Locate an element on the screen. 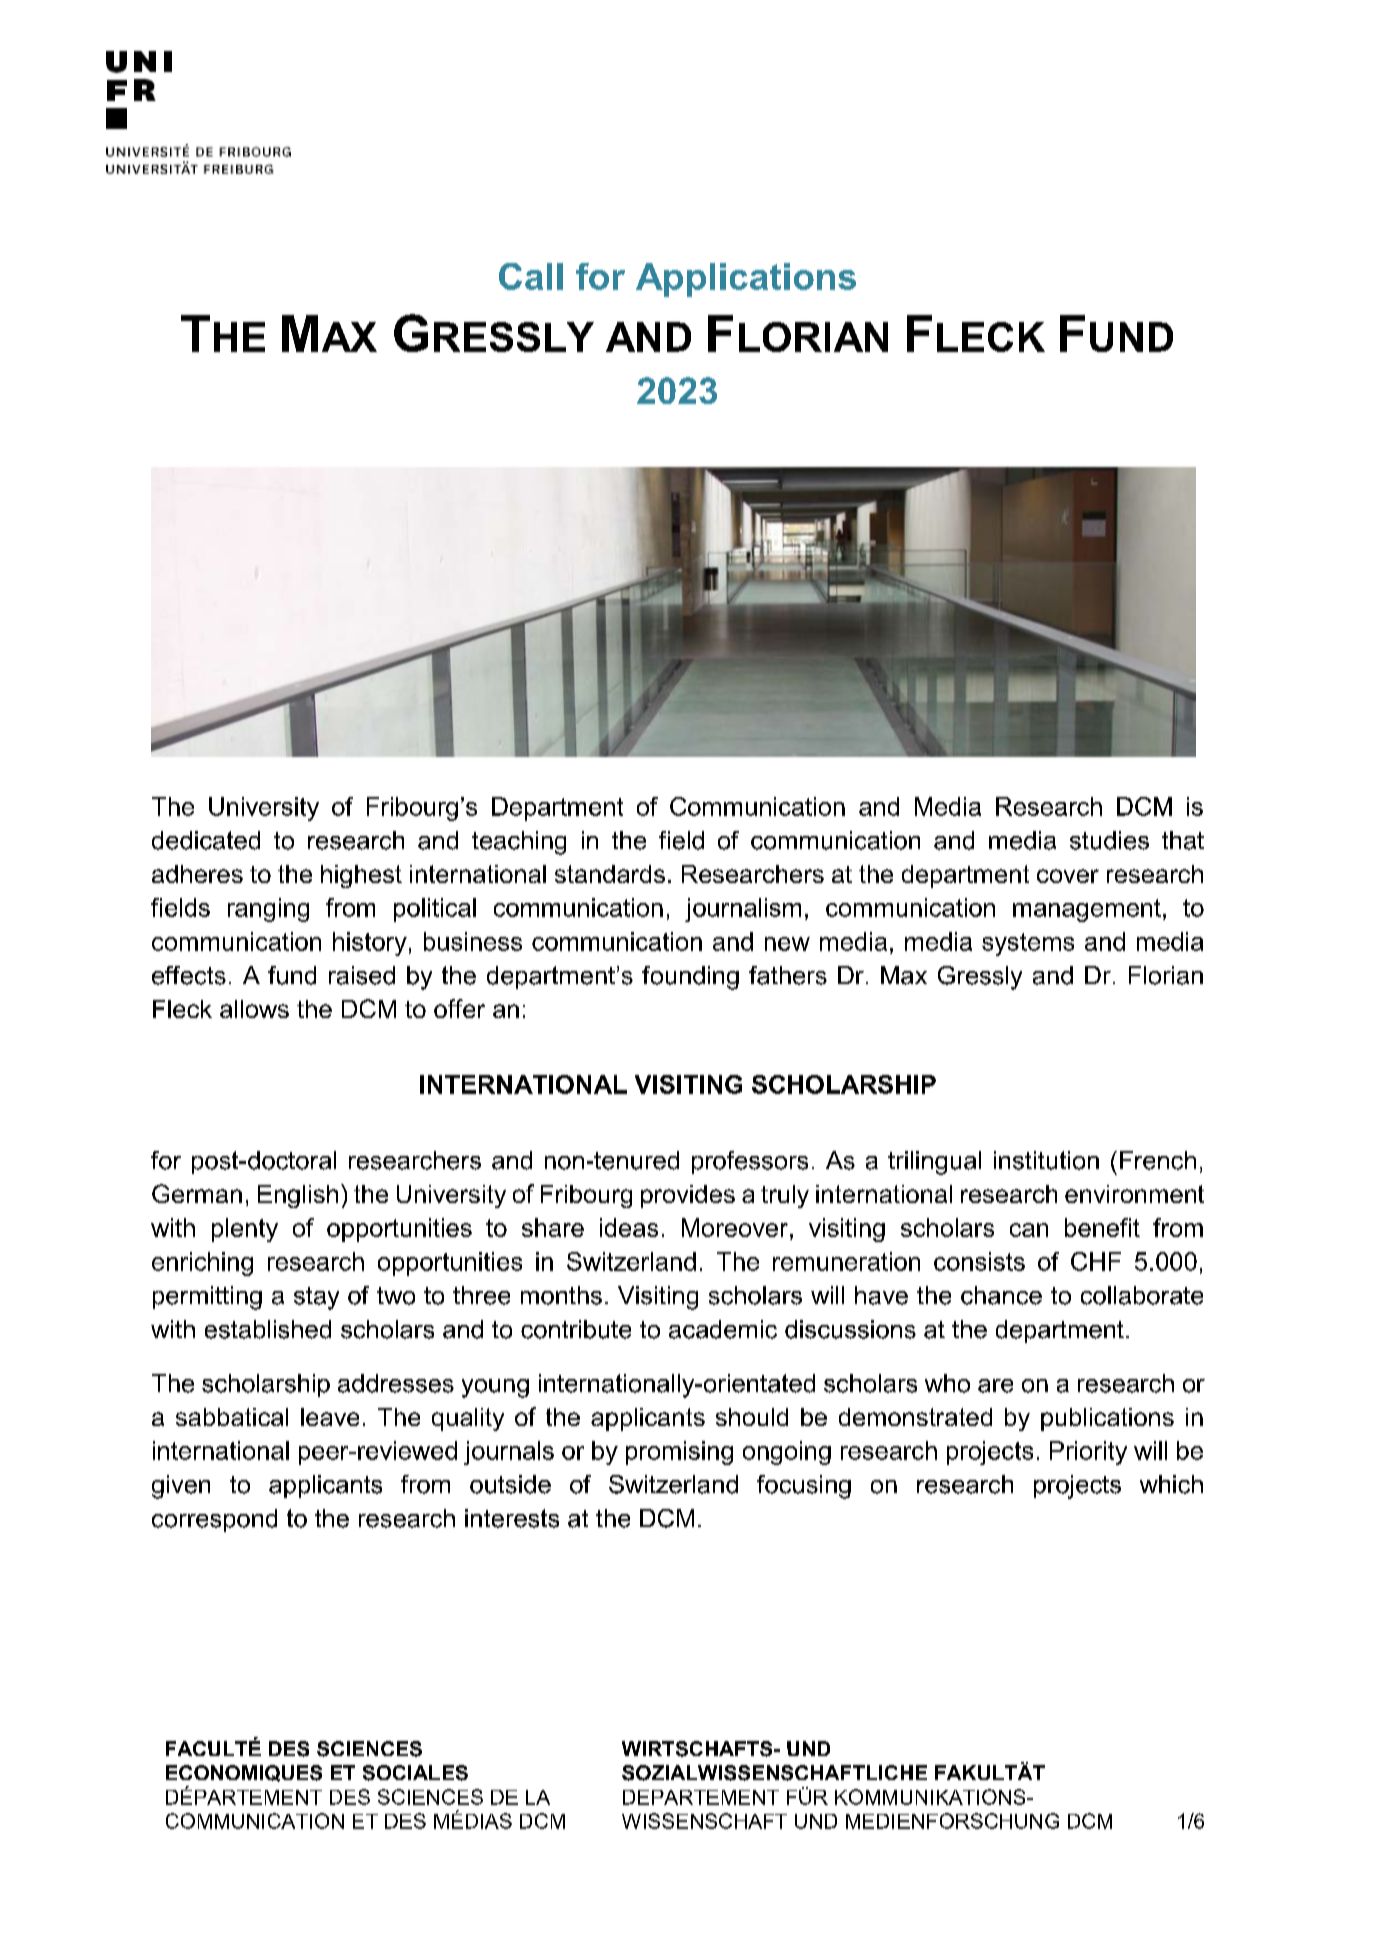 This screenshot has height=1955, width=1383. Applications is located at coordinates (746, 280).
